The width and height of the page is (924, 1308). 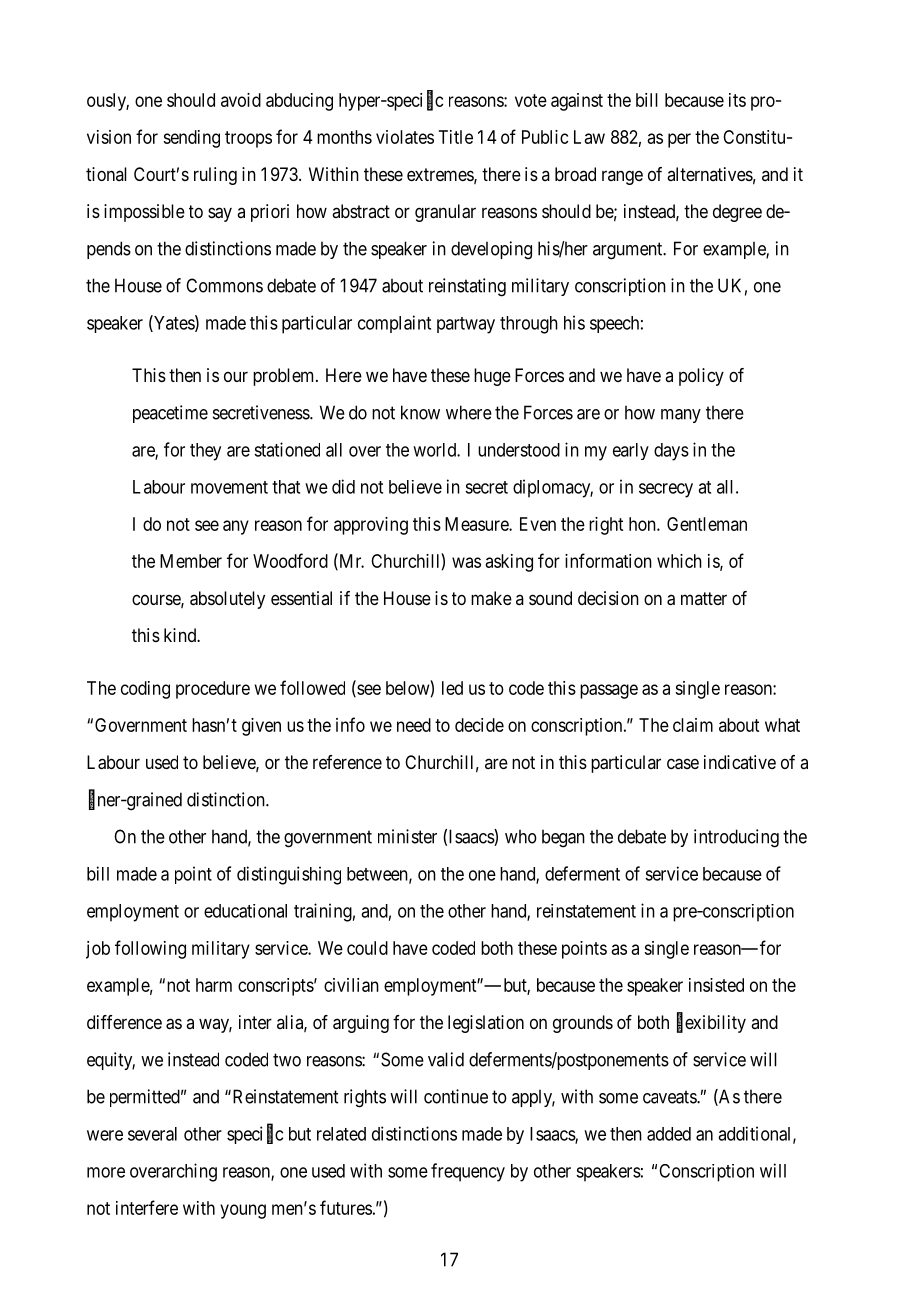 I want to click on its, so click(x=737, y=100).
